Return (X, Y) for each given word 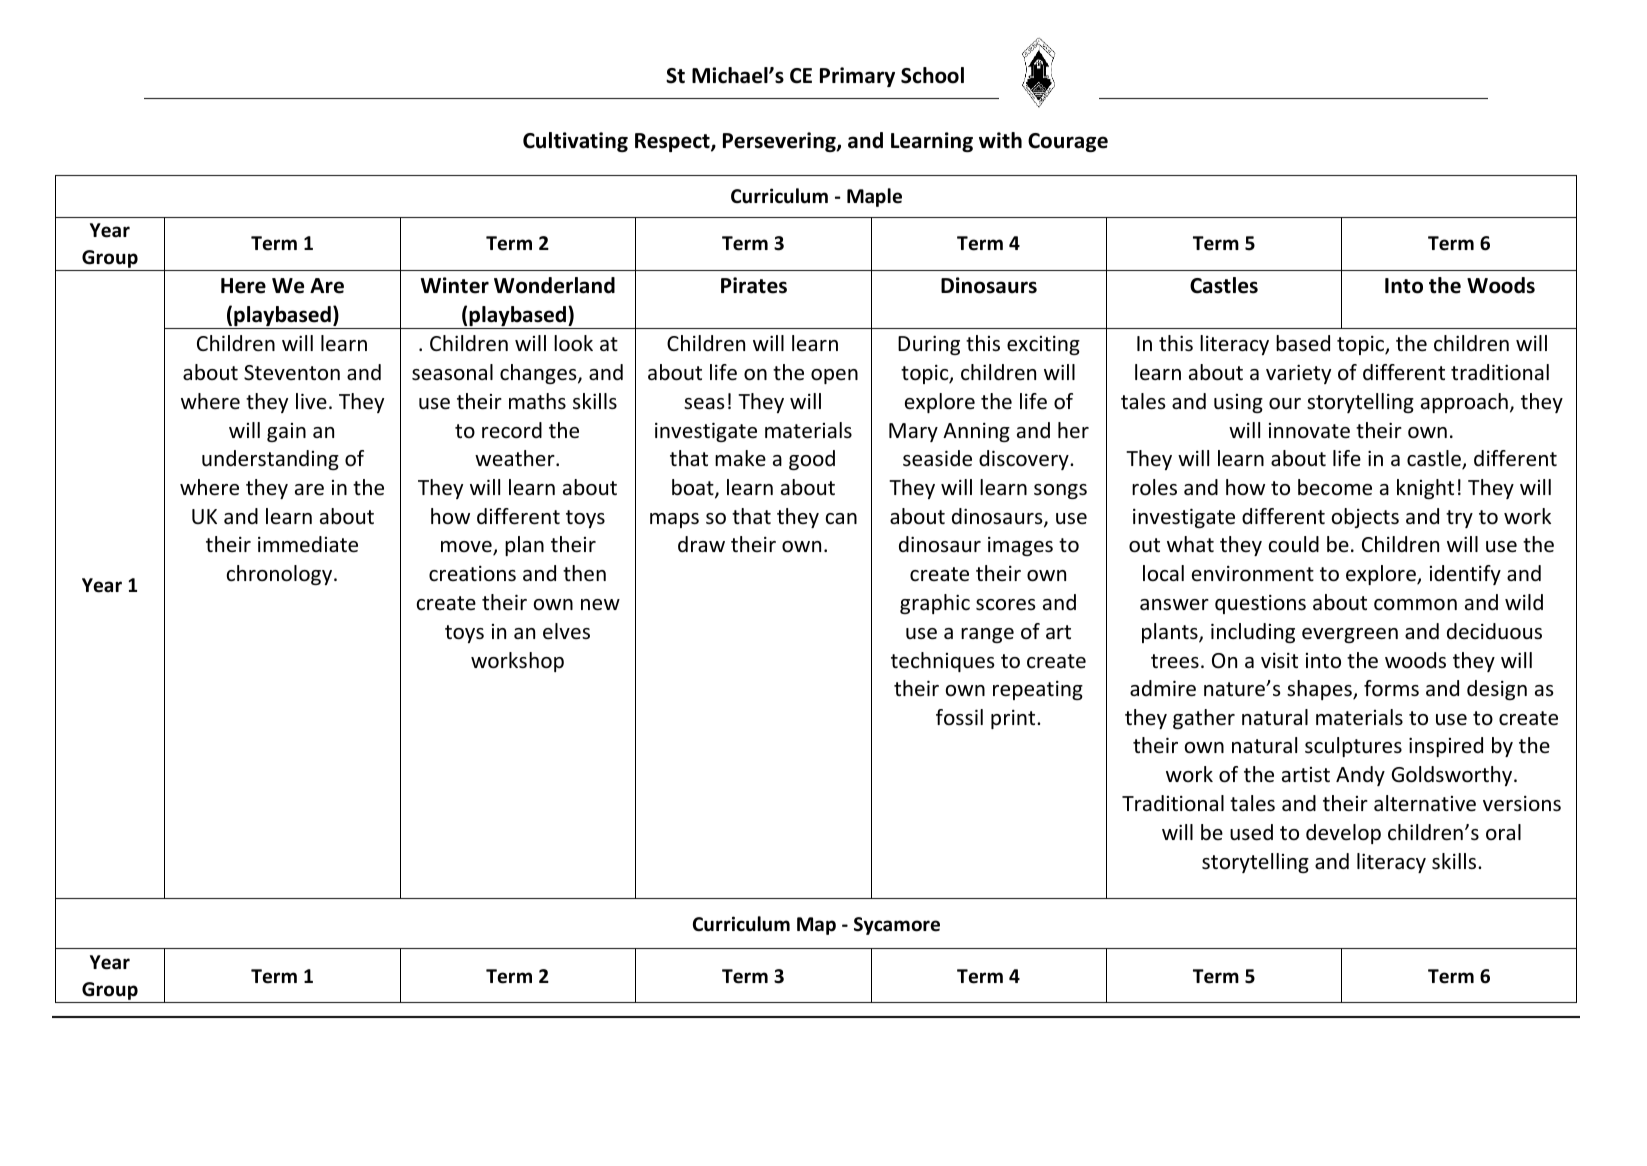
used (1251, 832)
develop (1343, 834)
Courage (1068, 142)
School (932, 75)
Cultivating (575, 142)
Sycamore (897, 926)
